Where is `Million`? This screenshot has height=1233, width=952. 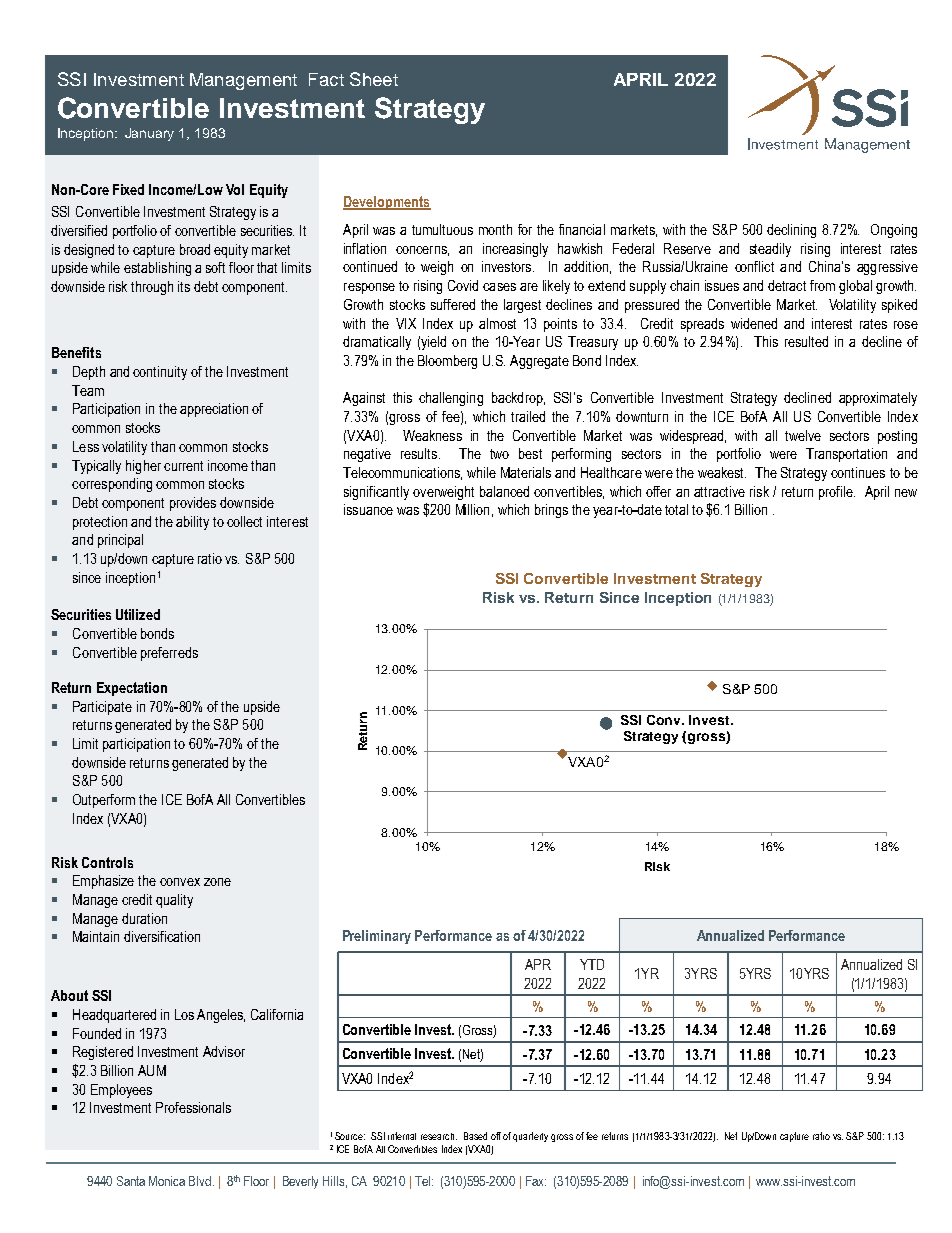 Million is located at coordinates (472, 509).
